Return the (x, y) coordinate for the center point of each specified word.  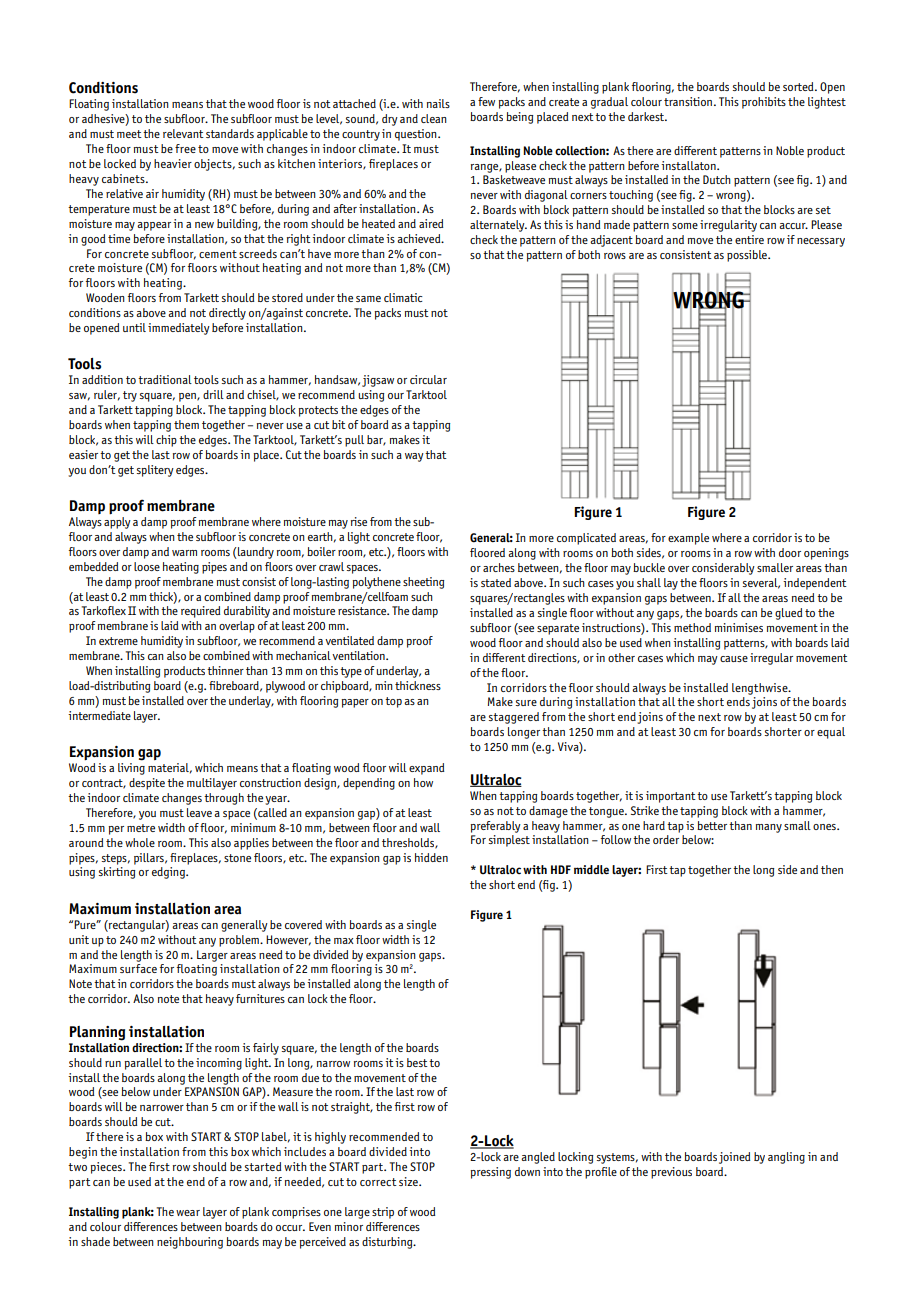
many (769, 828)
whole (140, 842)
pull (354, 441)
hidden (431, 857)
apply (117, 523)
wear (188, 1213)
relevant (183, 133)
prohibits (764, 103)
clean (434, 118)
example (688, 539)
